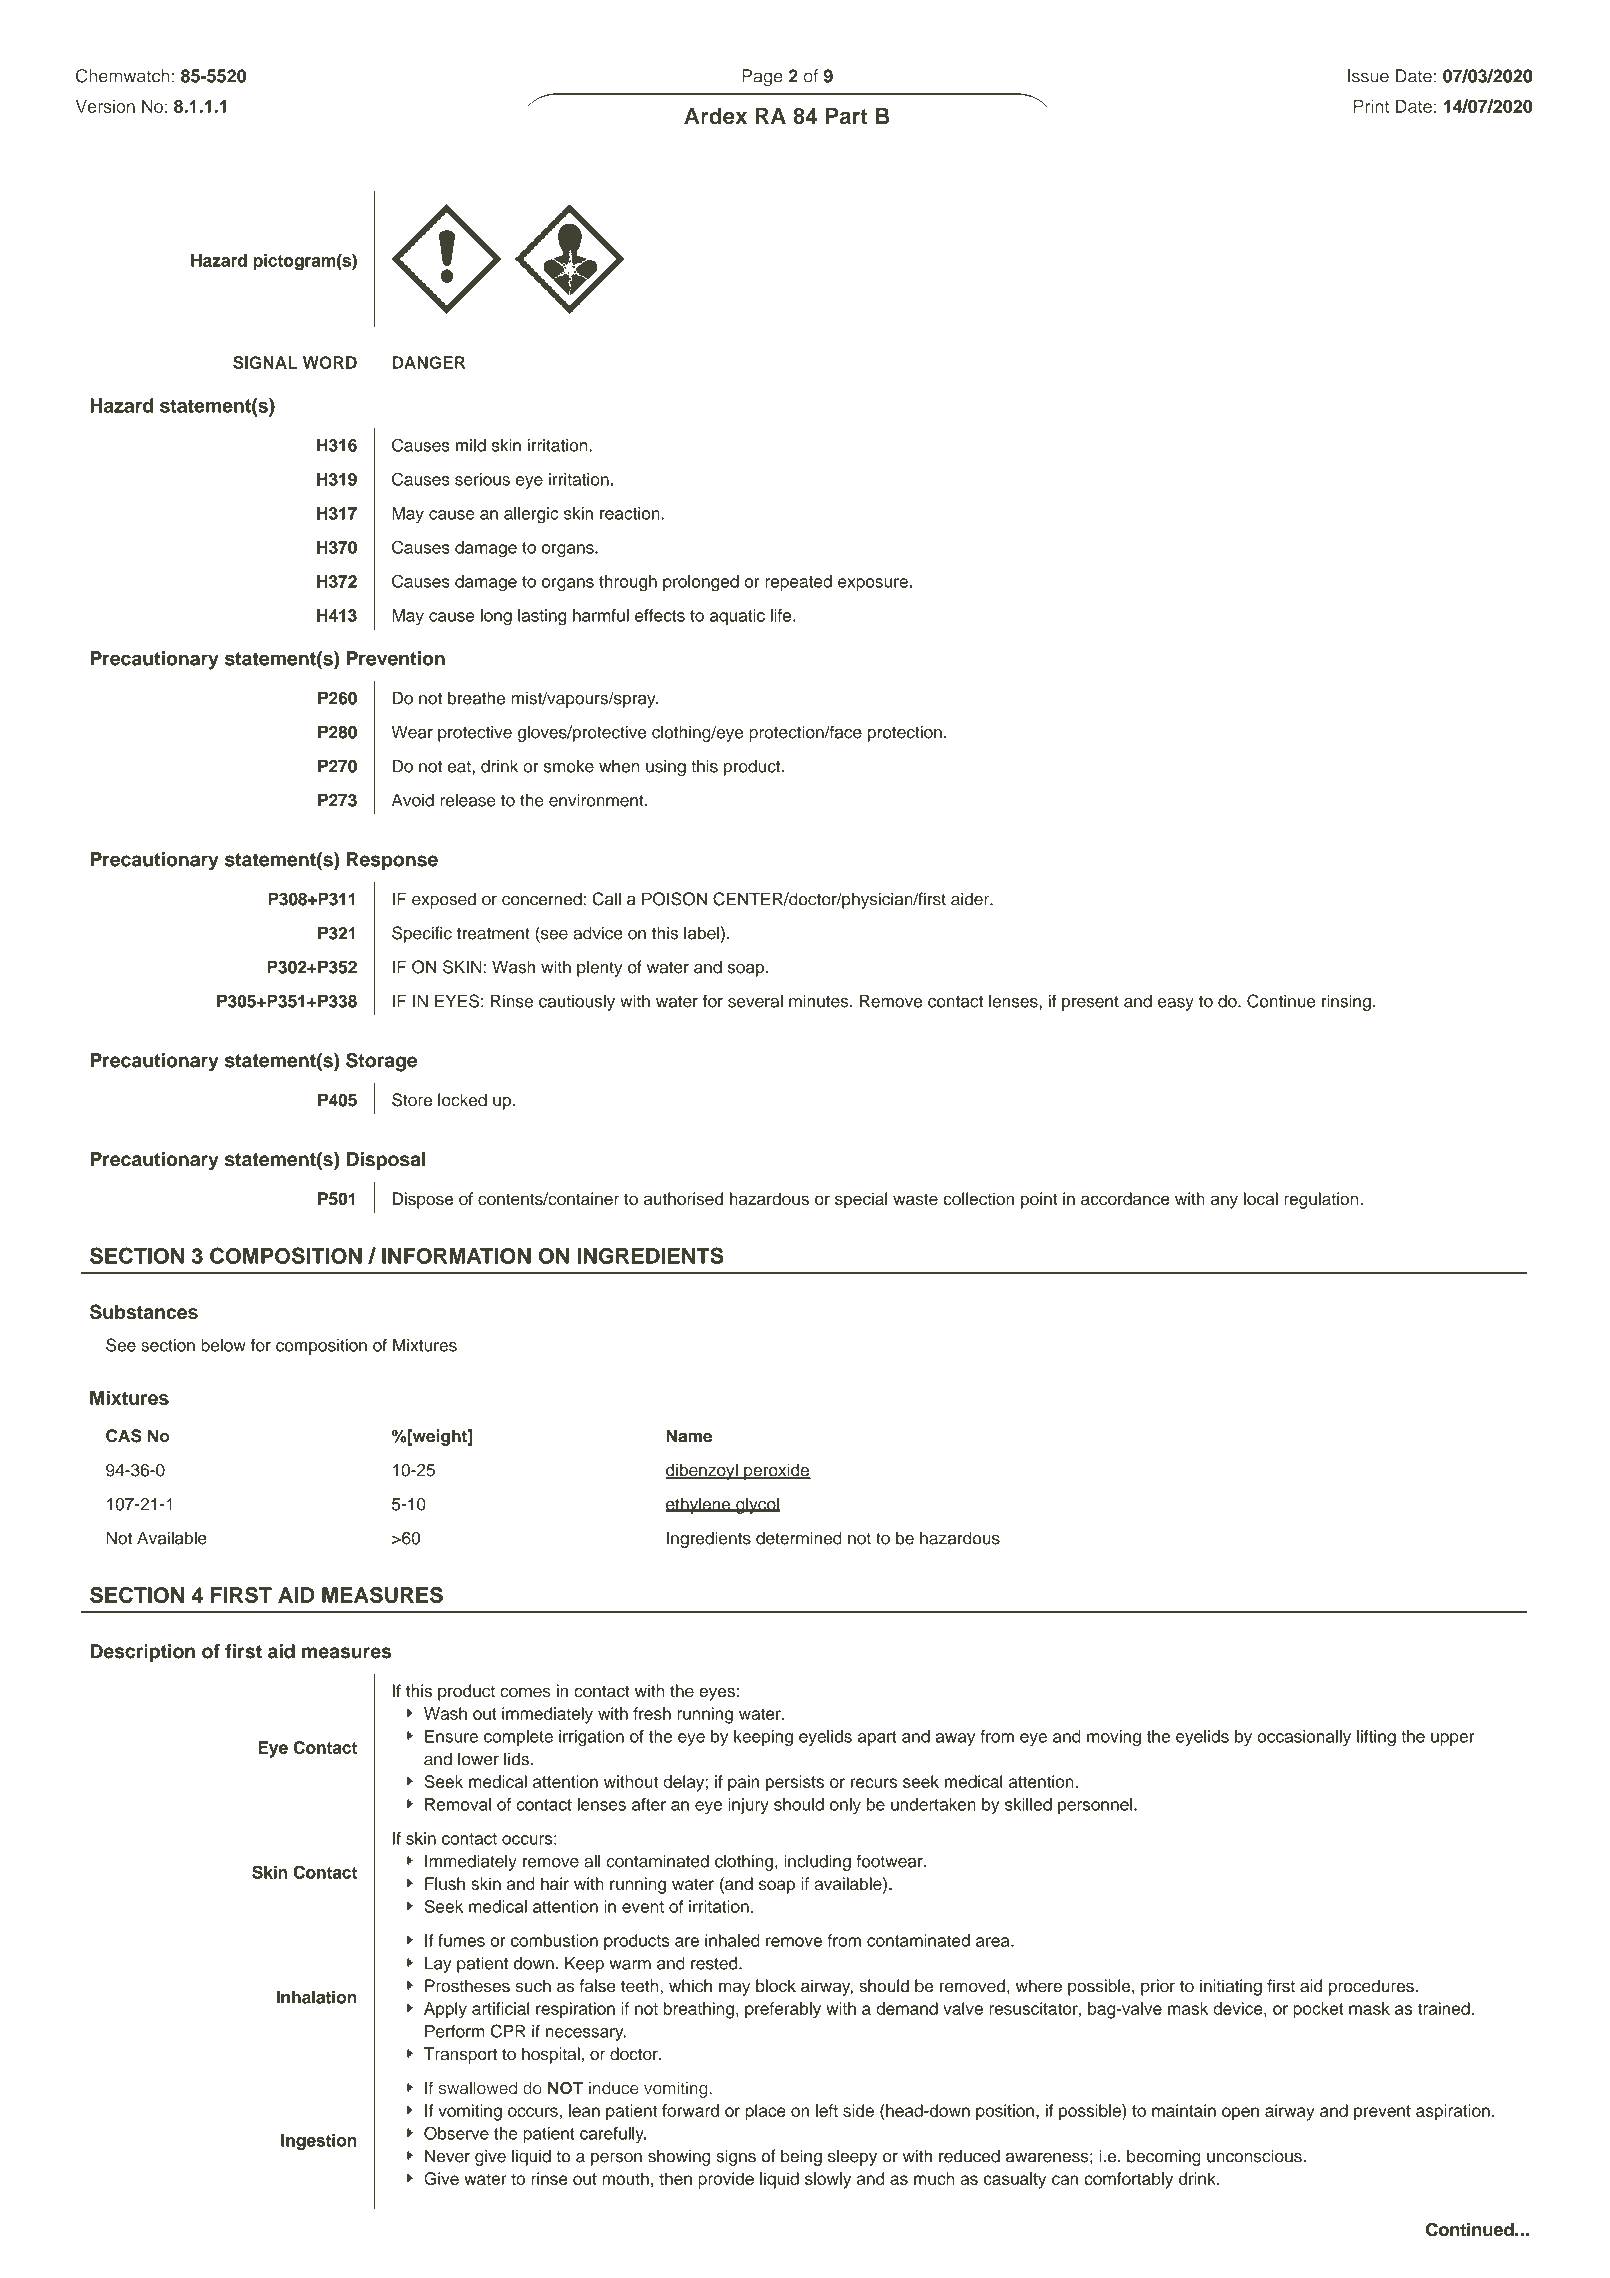 This screenshot has width=1610, height=2278. What do you see at coordinates (476, 698) in the screenshot?
I see `breathe` at bounding box center [476, 698].
